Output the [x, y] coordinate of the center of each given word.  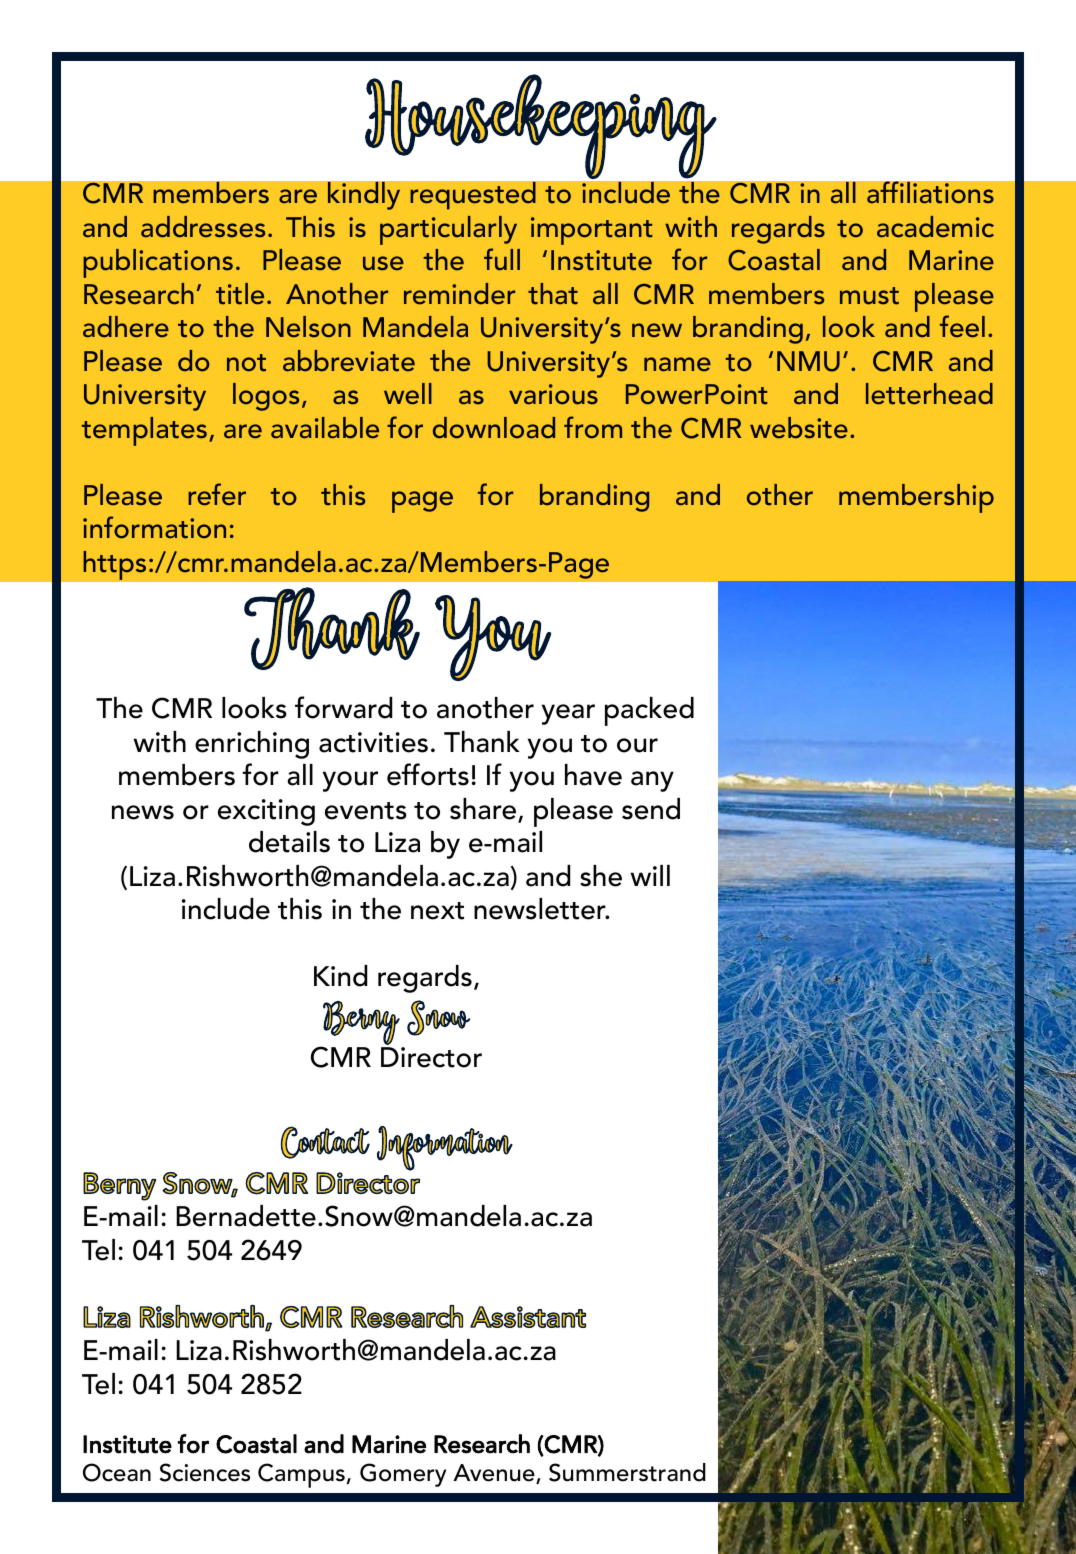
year [568, 714]
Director [431, 1057]
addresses [203, 227]
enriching [252, 745]
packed [649, 711]
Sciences [205, 1472]
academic [935, 227]
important [592, 231]
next [437, 911]
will [650, 875]
